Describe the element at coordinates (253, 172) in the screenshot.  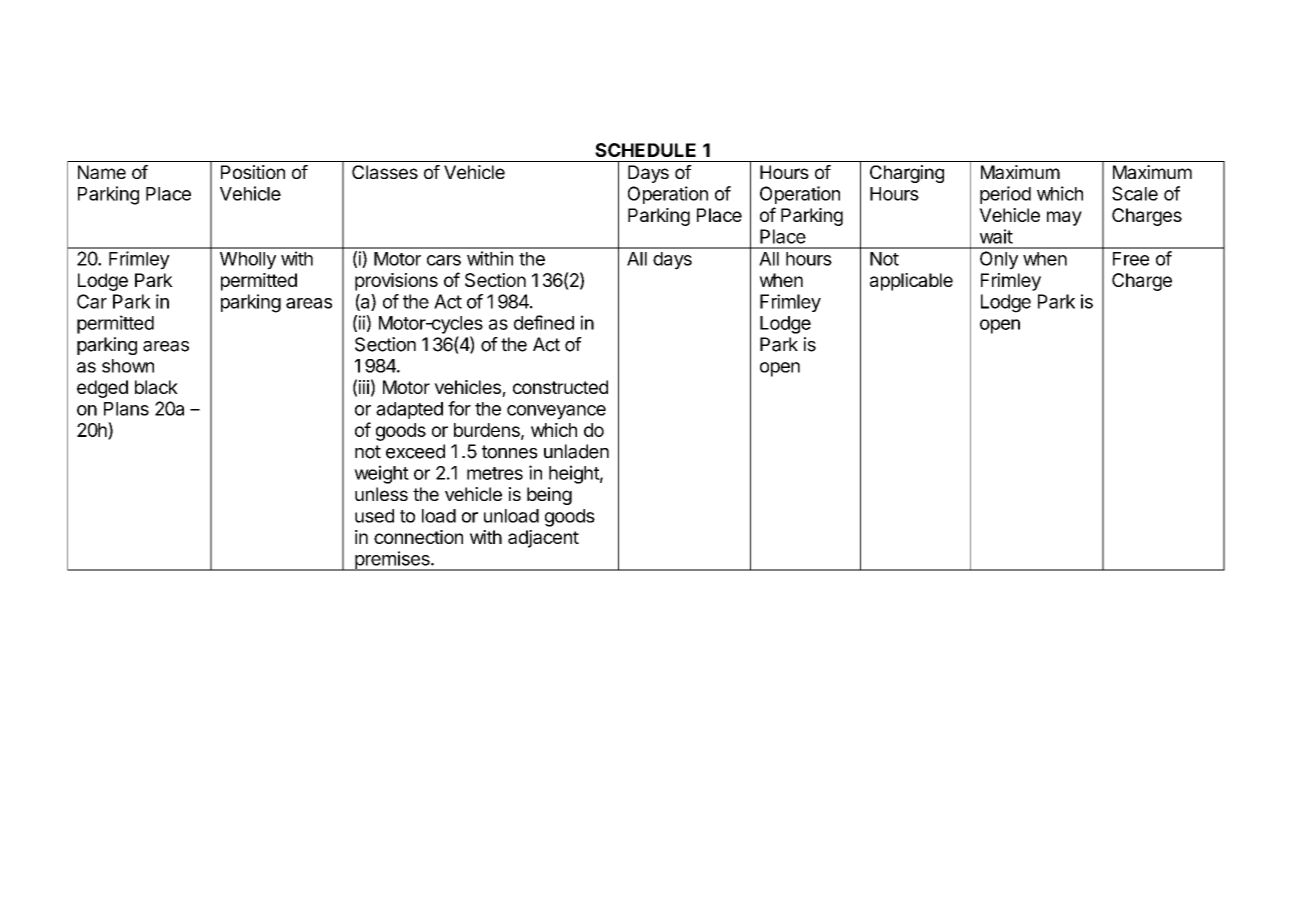
I see `Position` at that location.
